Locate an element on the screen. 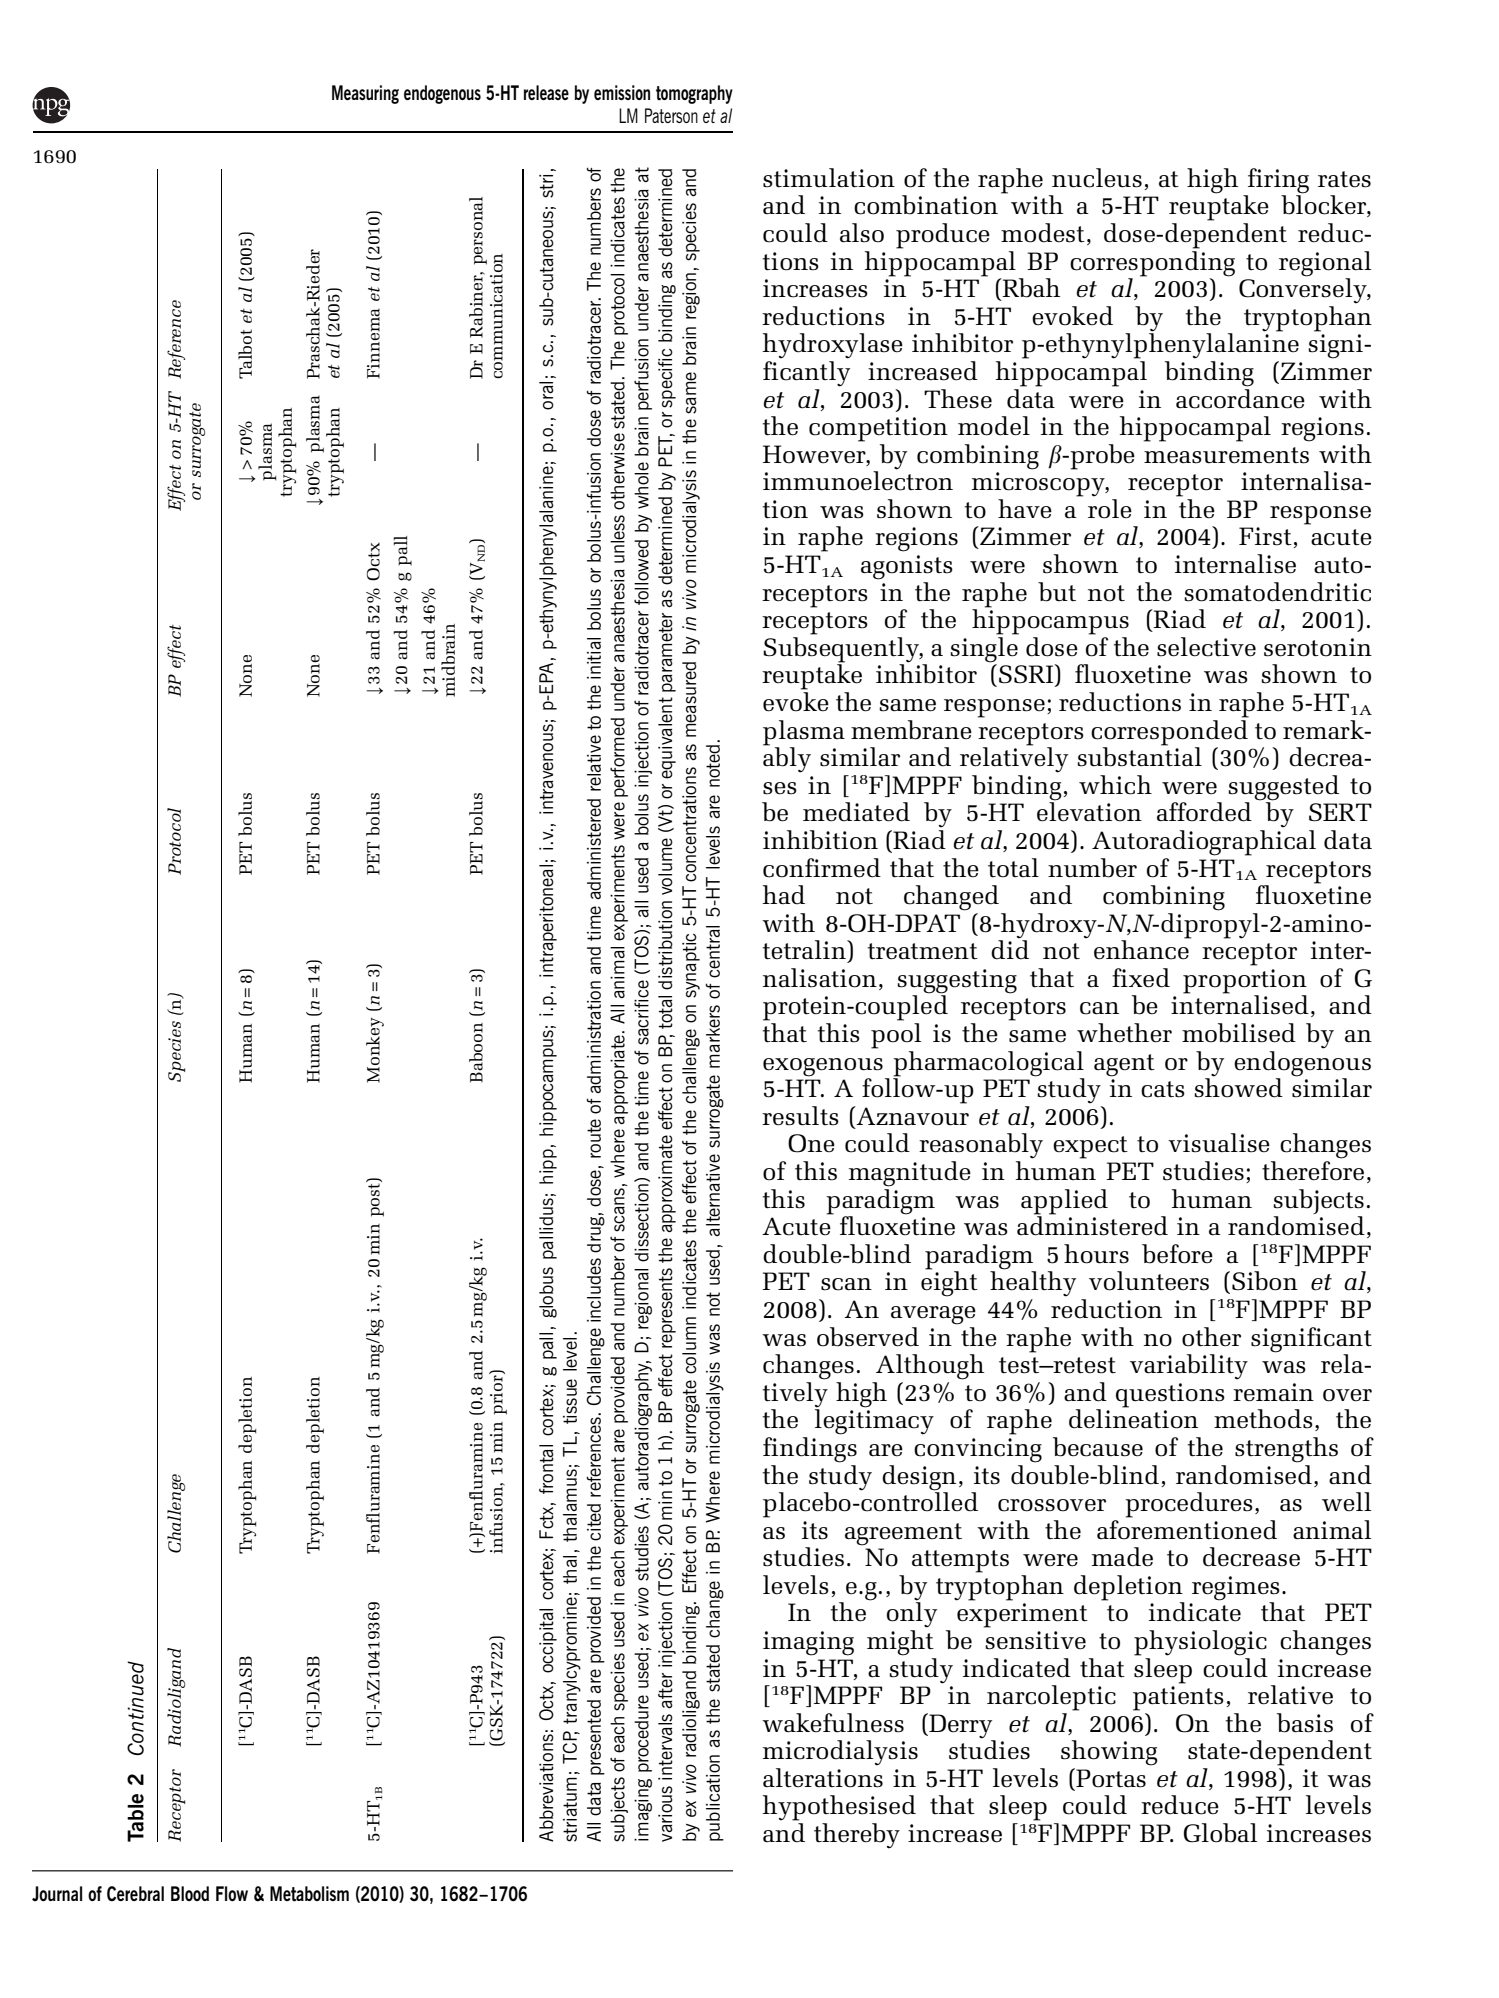 The width and height of the screenshot is (1499, 1998). Measuring is located at coordinates (365, 94).
